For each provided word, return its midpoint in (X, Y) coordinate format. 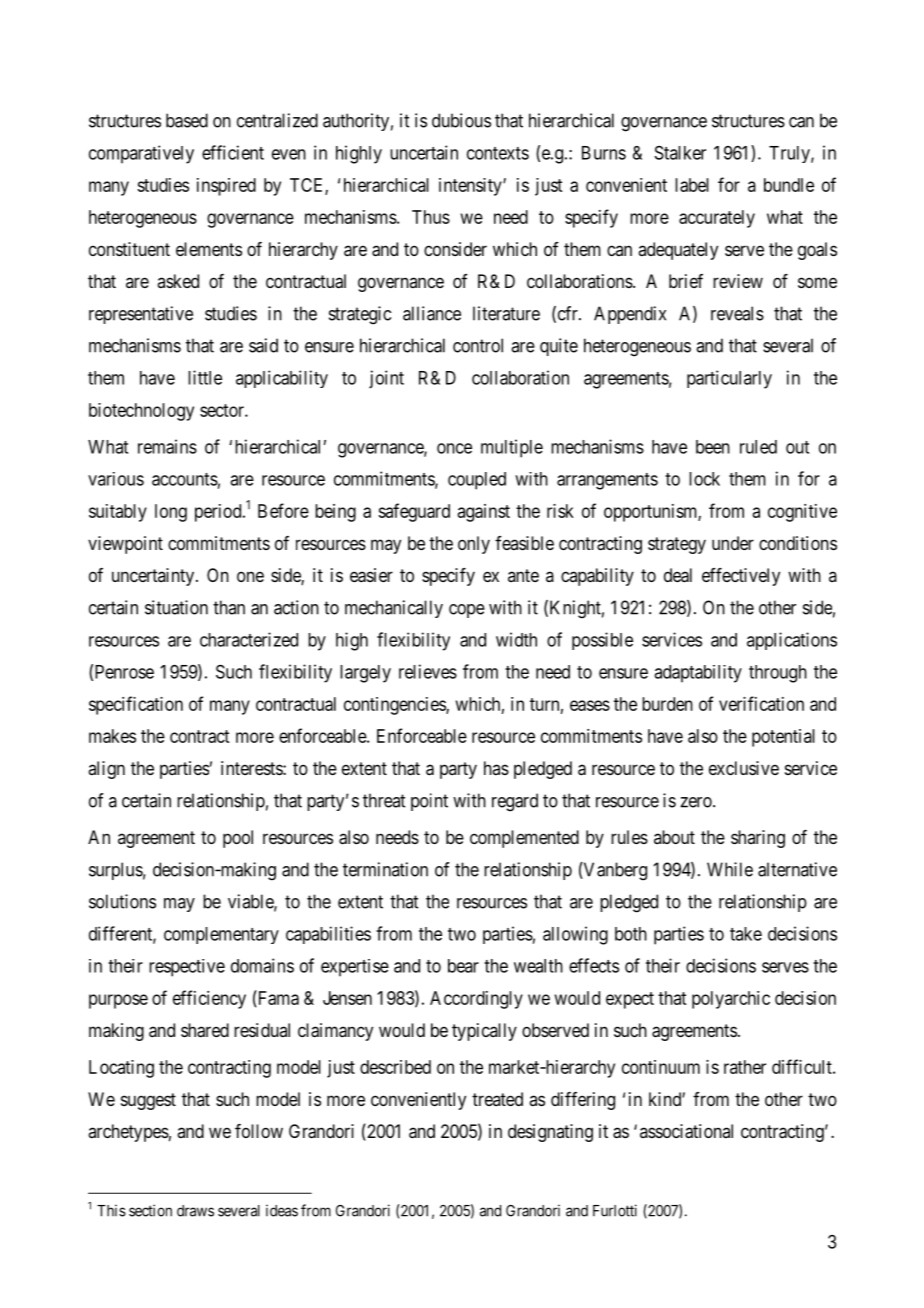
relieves (428, 671)
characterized (249, 639)
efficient (233, 152)
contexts (498, 153)
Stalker (680, 153)
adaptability (698, 674)
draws (195, 1211)
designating (550, 1133)
